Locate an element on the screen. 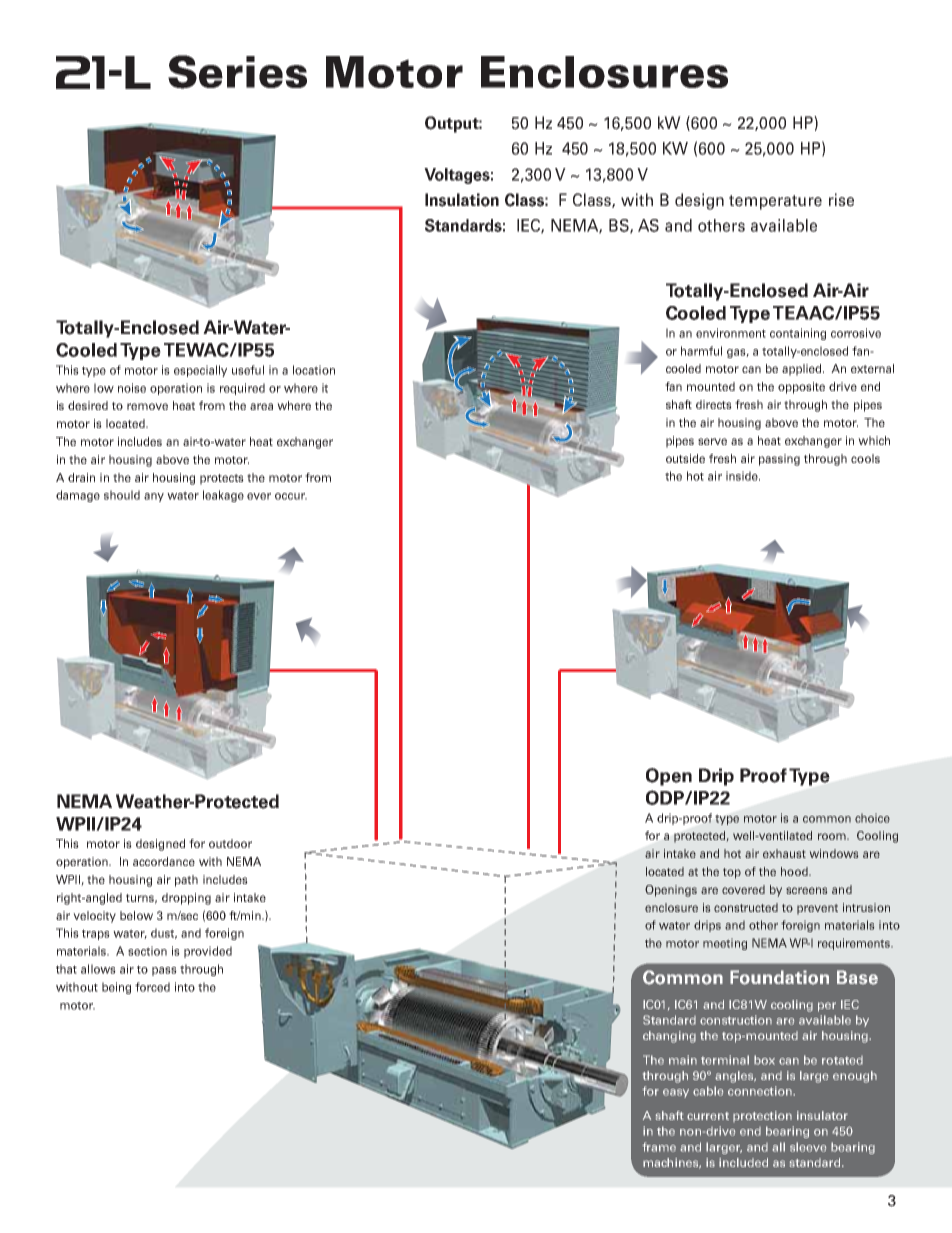  Series is located at coordinates (237, 72).
